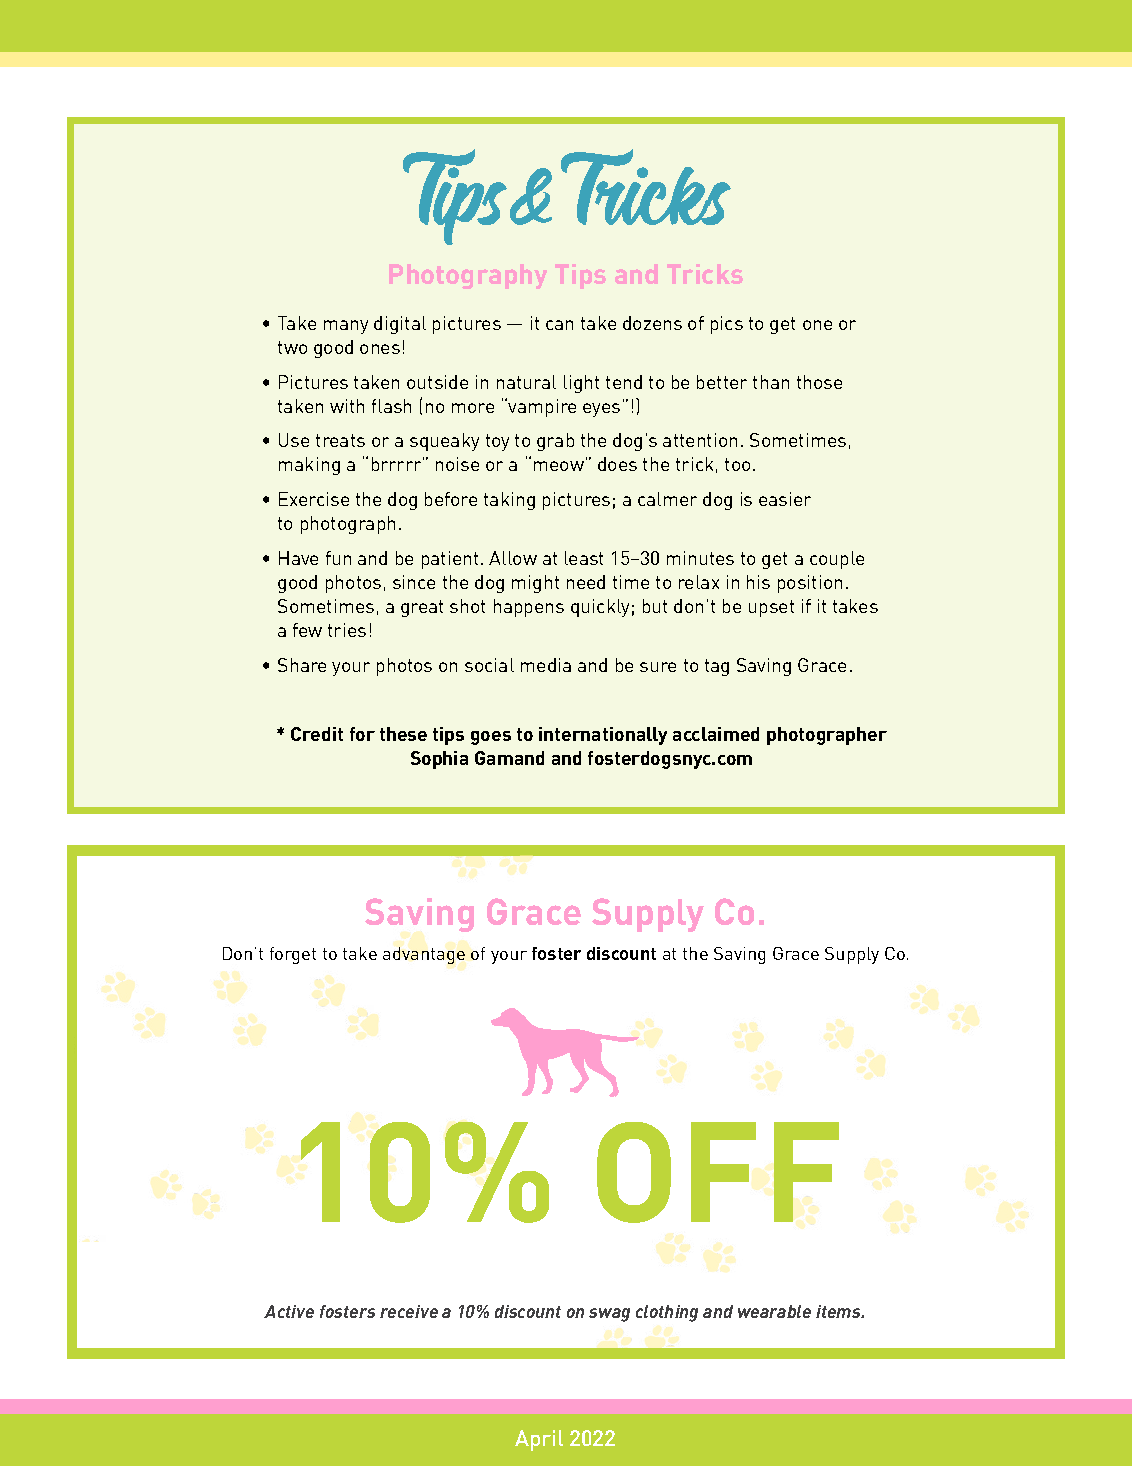  What do you see at coordinates (758, 582) in the screenshot?
I see `his` at bounding box center [758, 582].
